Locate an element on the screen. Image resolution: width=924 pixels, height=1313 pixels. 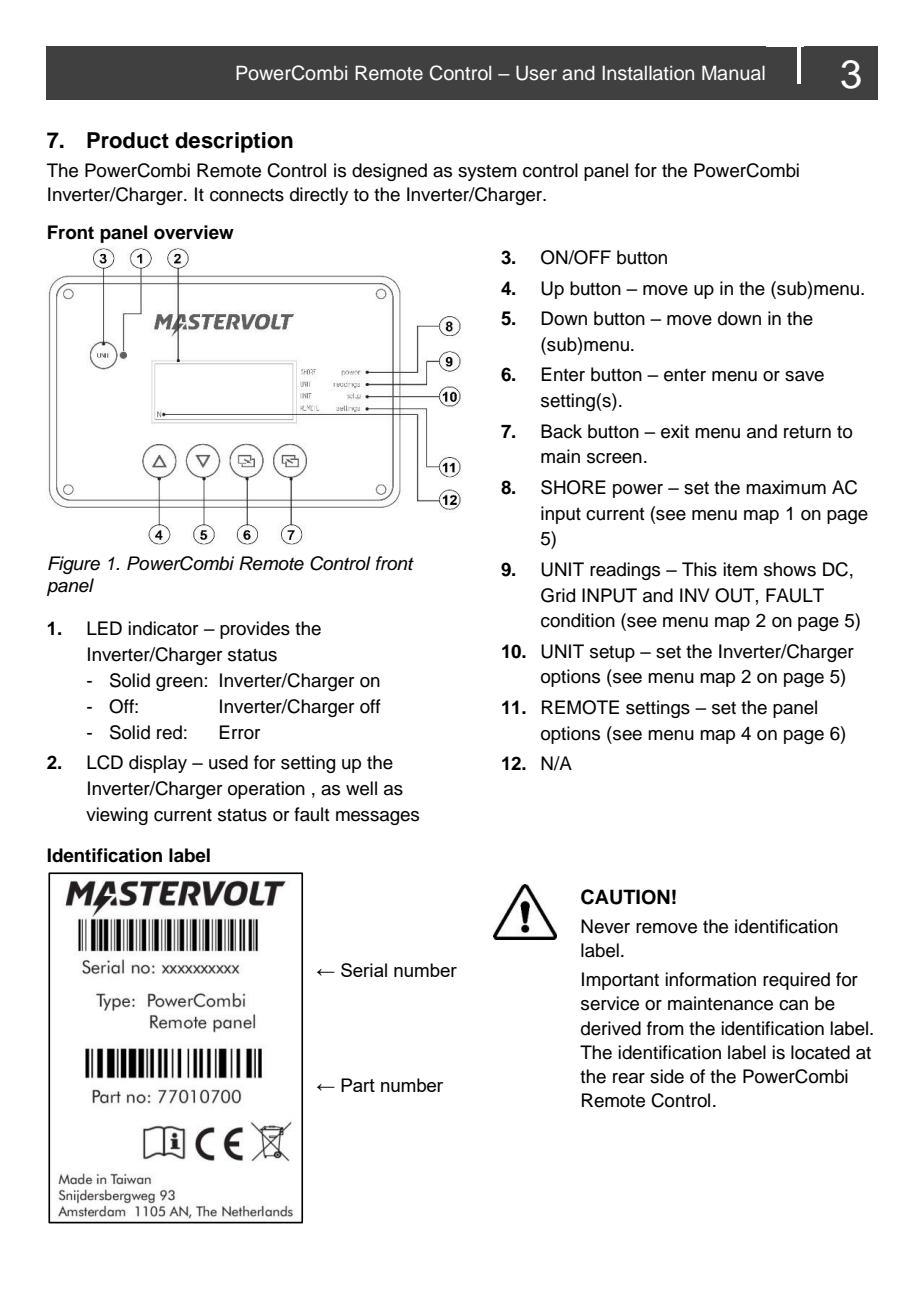
Back is located at coordinates (561, 431).
